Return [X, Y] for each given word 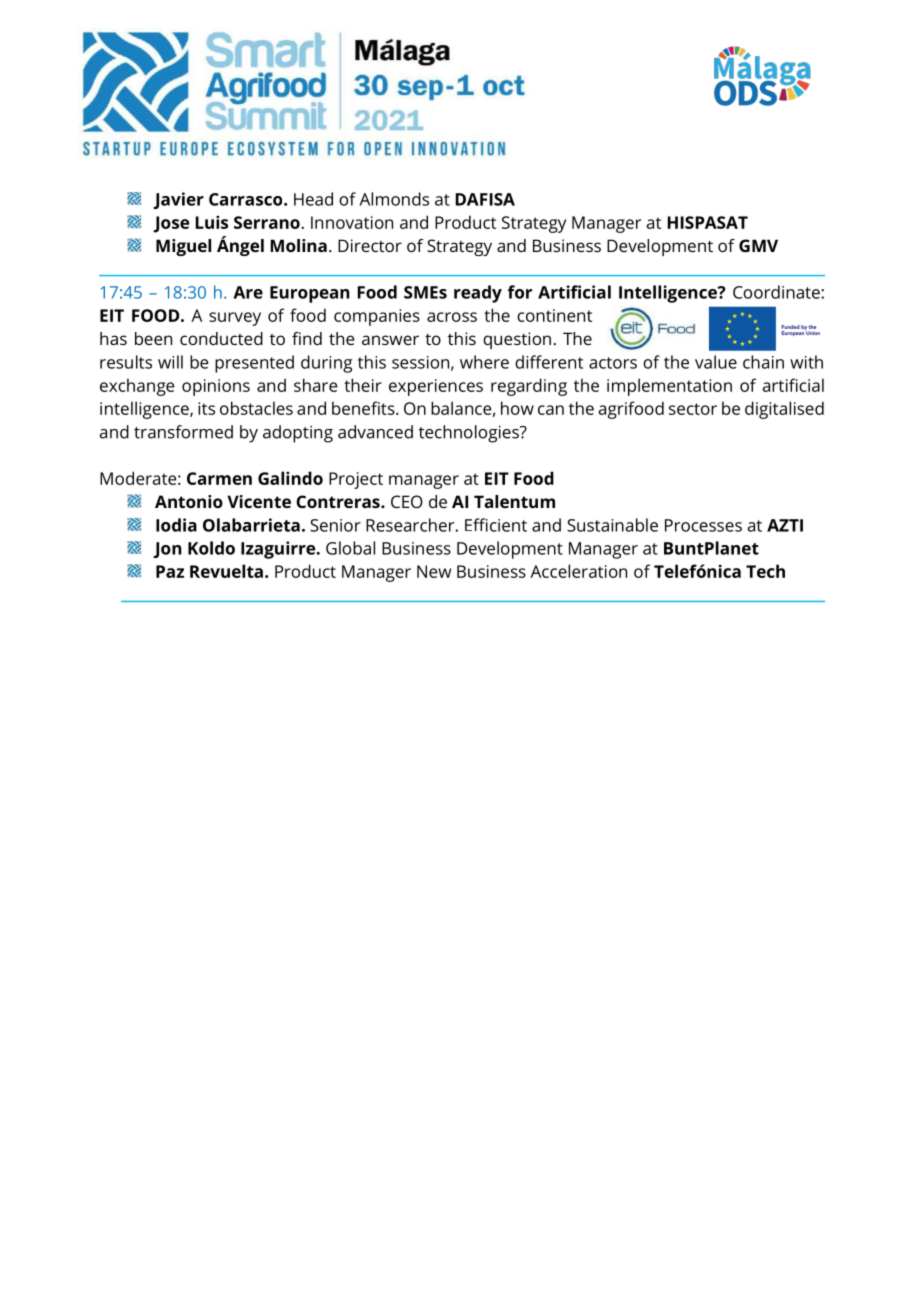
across [452, 317]
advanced [375, 432]
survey [235, 319]
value [716, 362]
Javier [178, 200]
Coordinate [777, 292]
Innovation [352, 222]
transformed [183, 432]
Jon [167, 550]
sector [693, 409]
